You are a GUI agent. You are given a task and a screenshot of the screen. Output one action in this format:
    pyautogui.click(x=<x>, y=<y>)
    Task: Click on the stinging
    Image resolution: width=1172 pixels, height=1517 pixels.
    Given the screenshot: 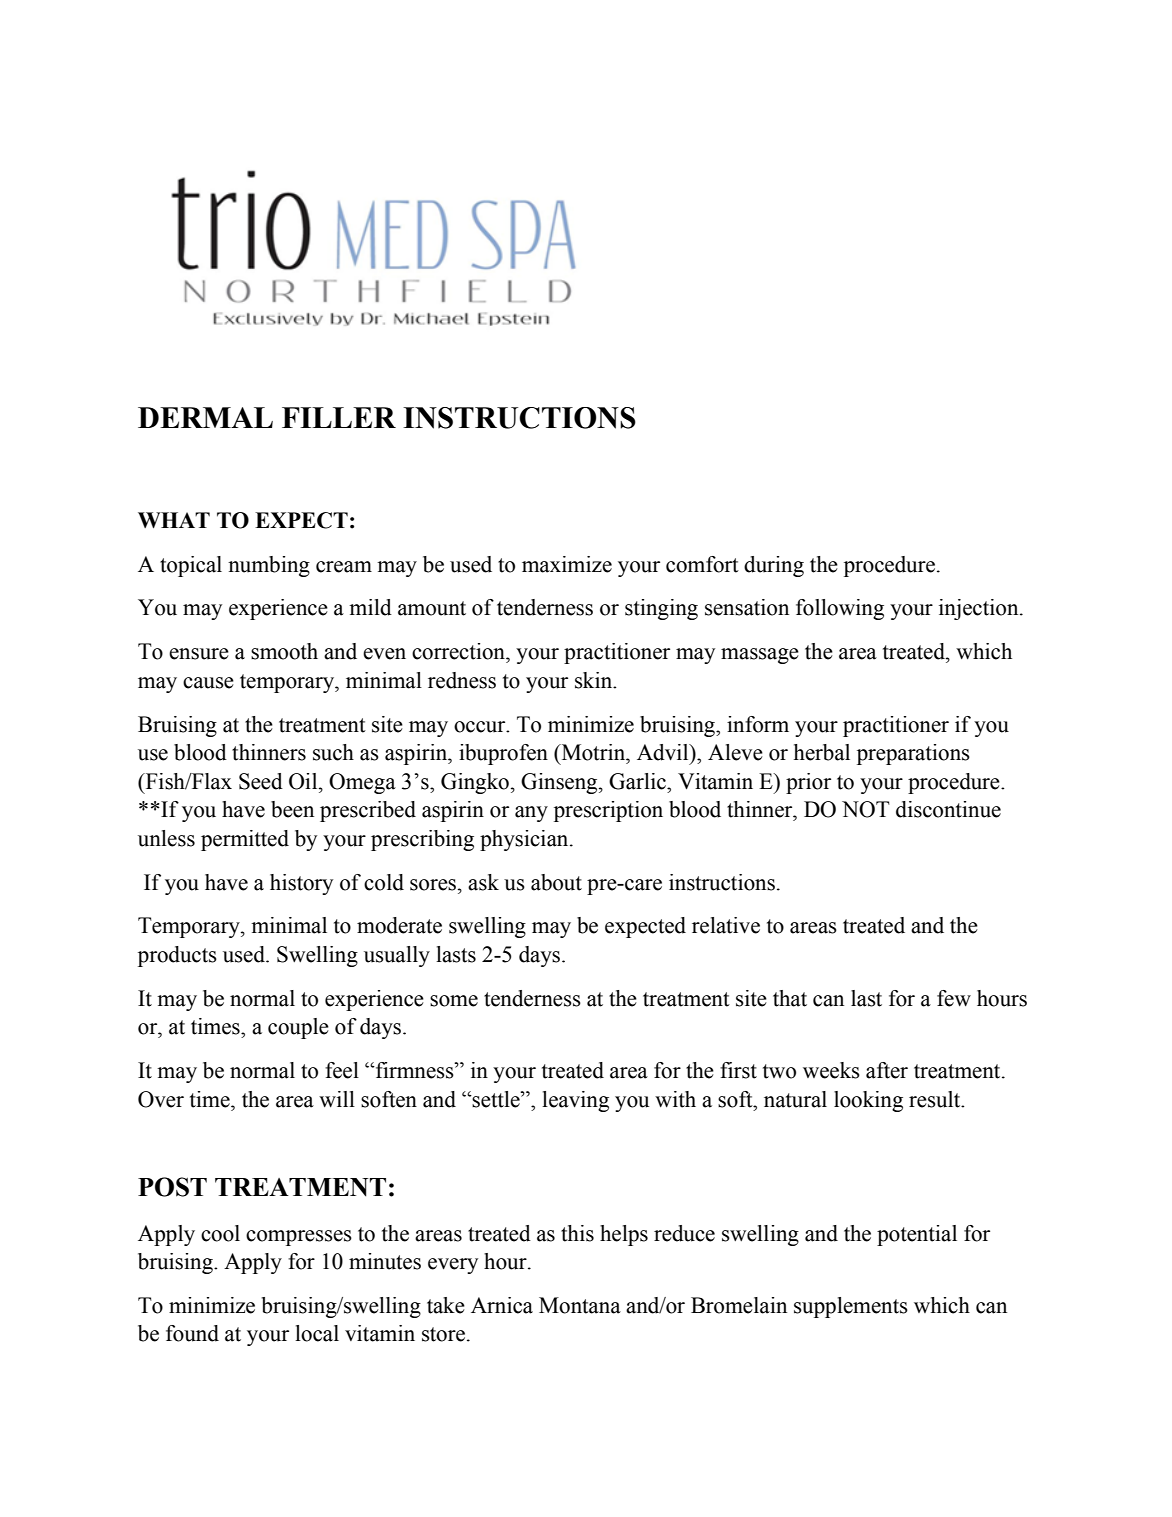 What is the action you would take?
    pyautogui.click(x=661, y=609)
